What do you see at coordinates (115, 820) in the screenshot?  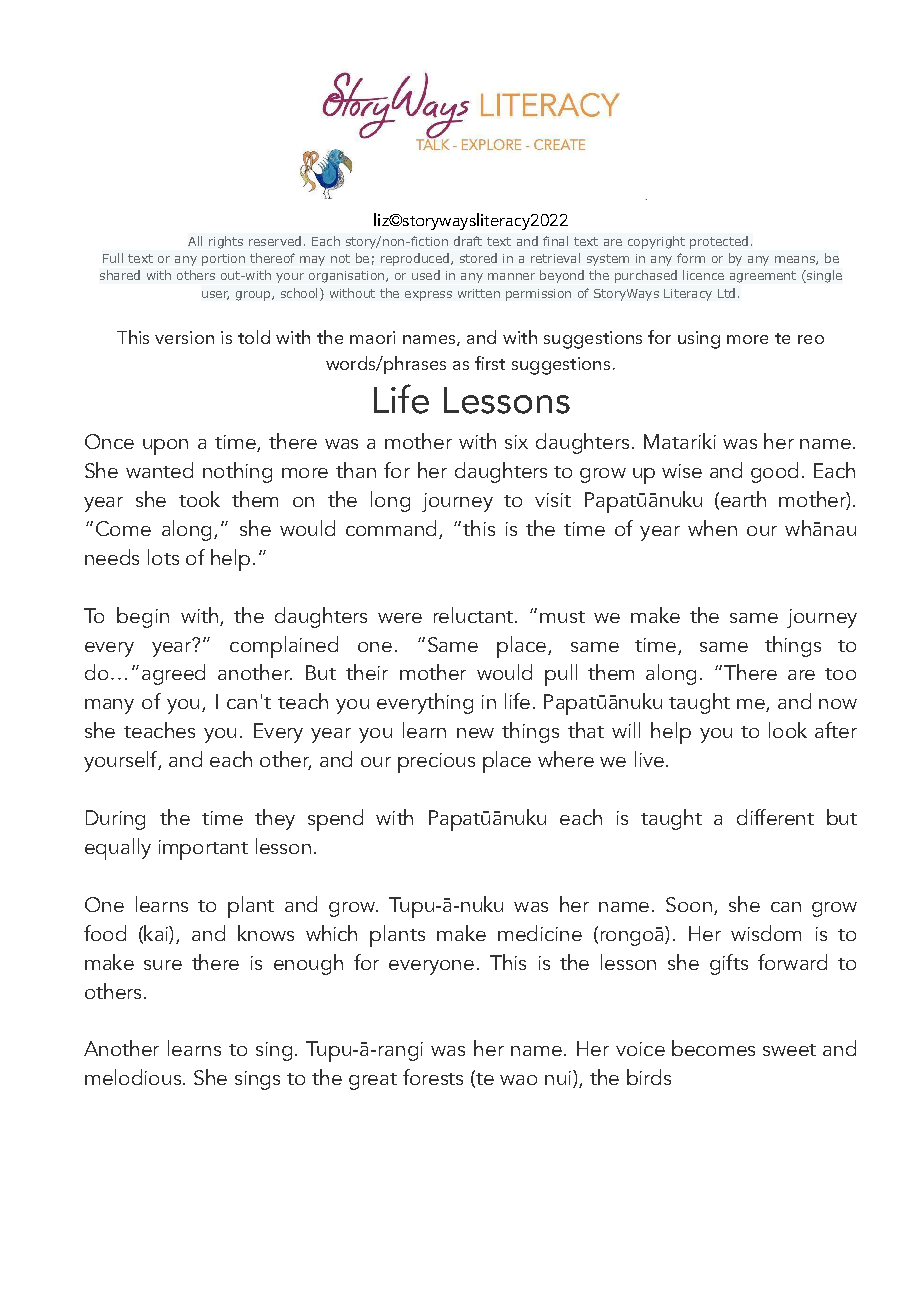 I see `During` at bounding box center [115, 820].
